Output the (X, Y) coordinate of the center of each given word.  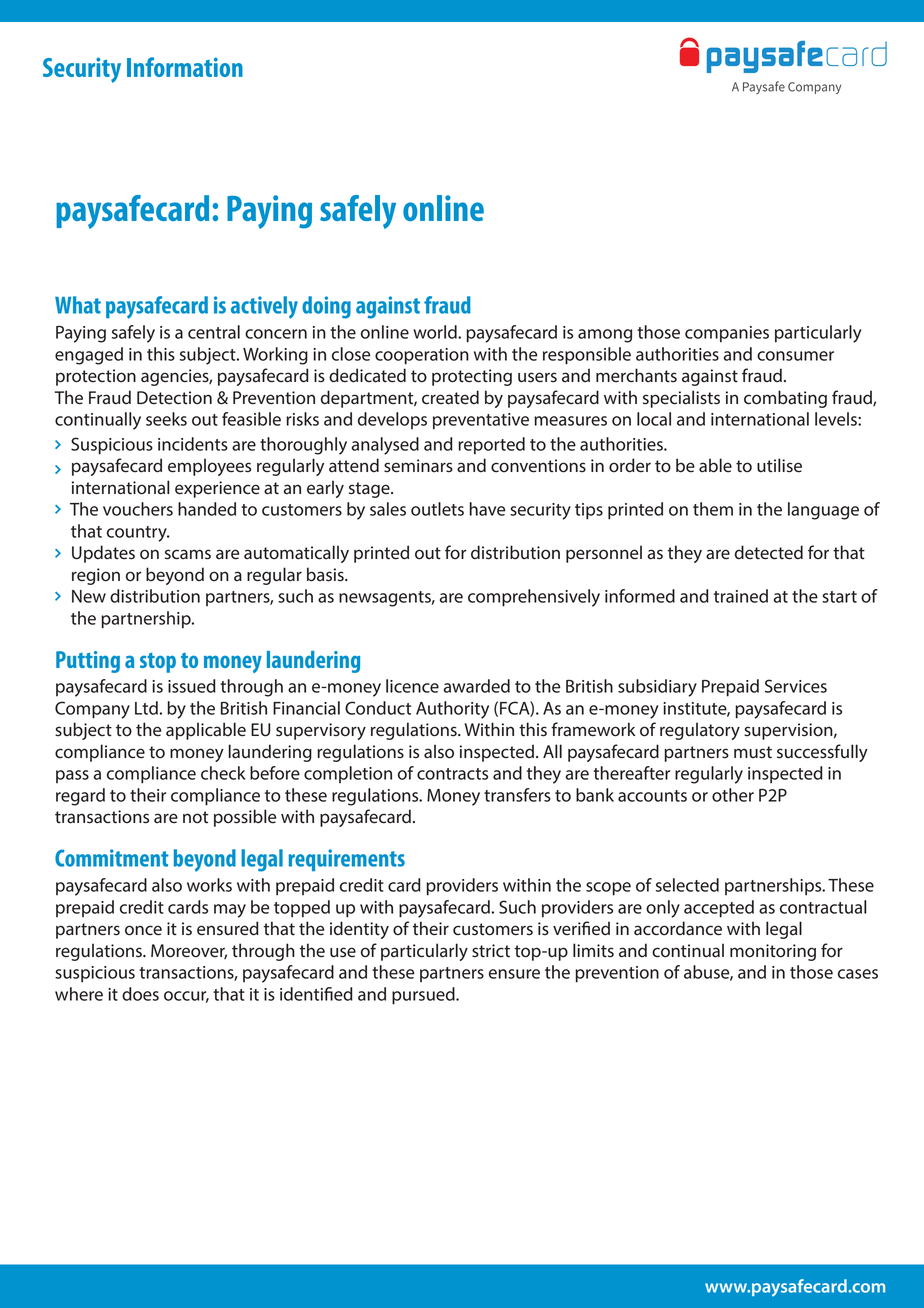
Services (796, 686)
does (140, 994)
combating (785, 399)
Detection (174, 398)
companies (727, 334)
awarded (477, 686)
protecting (472, 377)
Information (185, 67)
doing (326, 307)
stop (158, 663)
